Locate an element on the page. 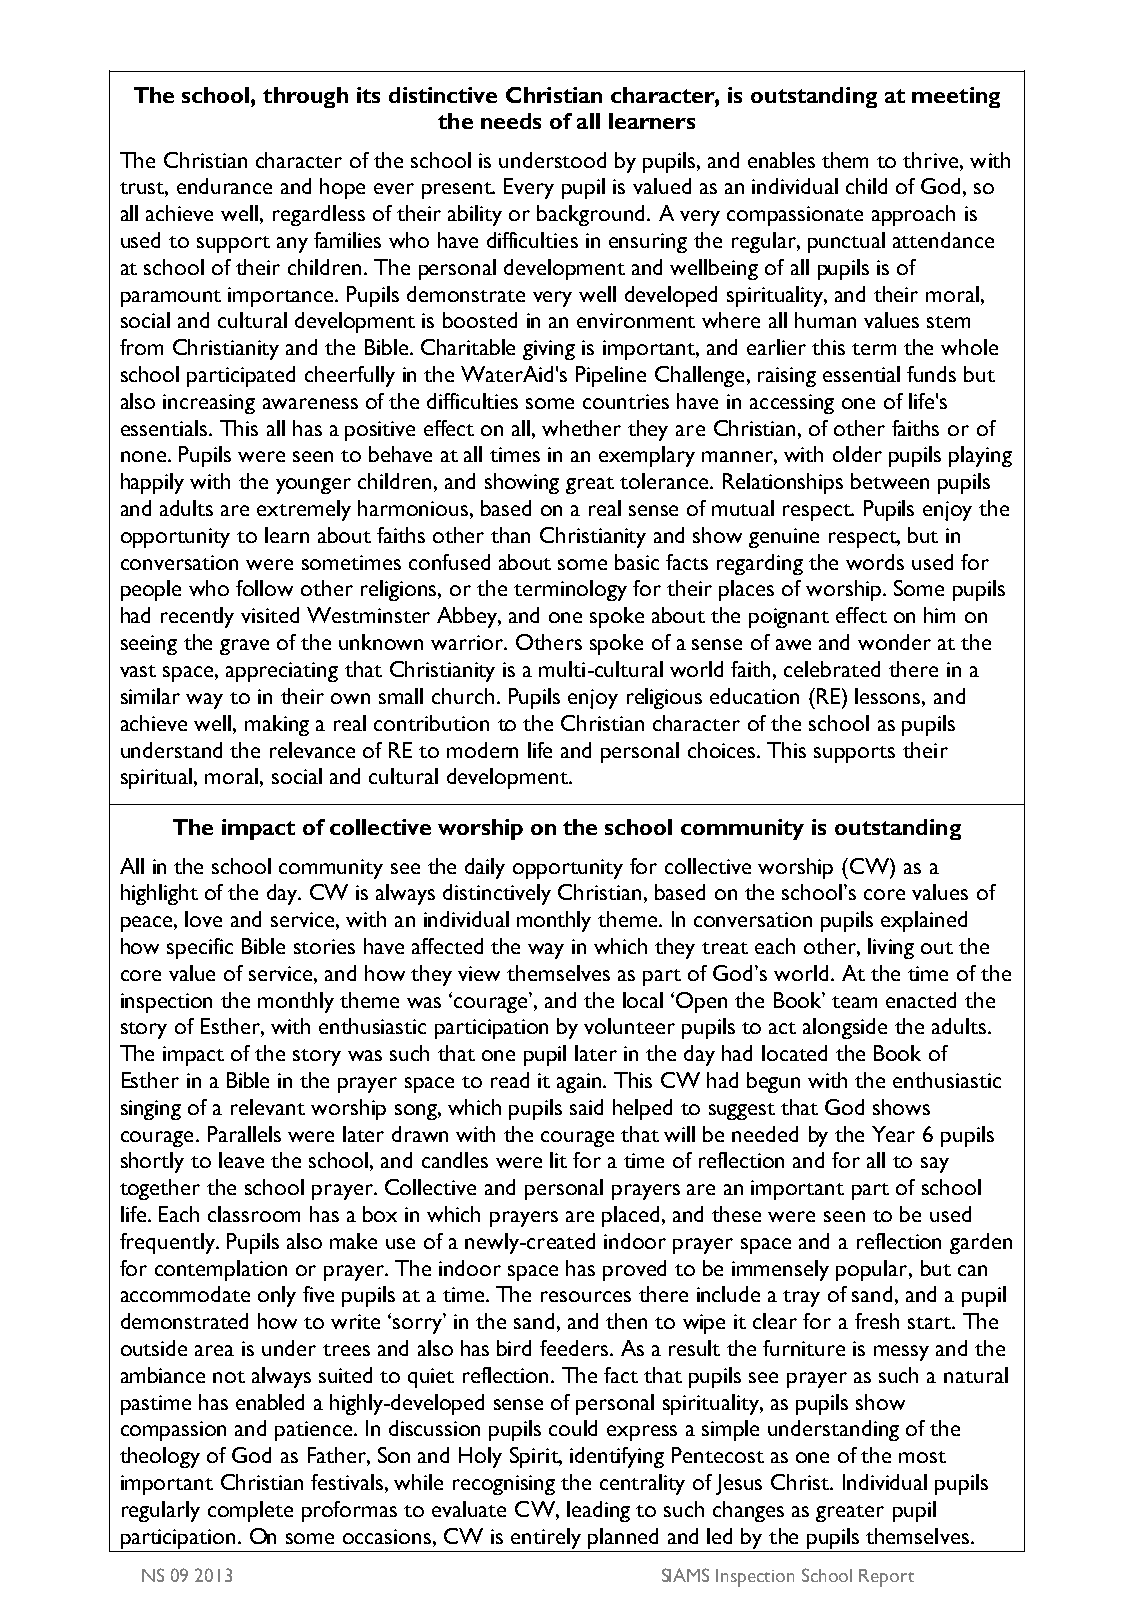 The width and height of the page is (1147, 1621). explained is located at coordinates (924, 921).
